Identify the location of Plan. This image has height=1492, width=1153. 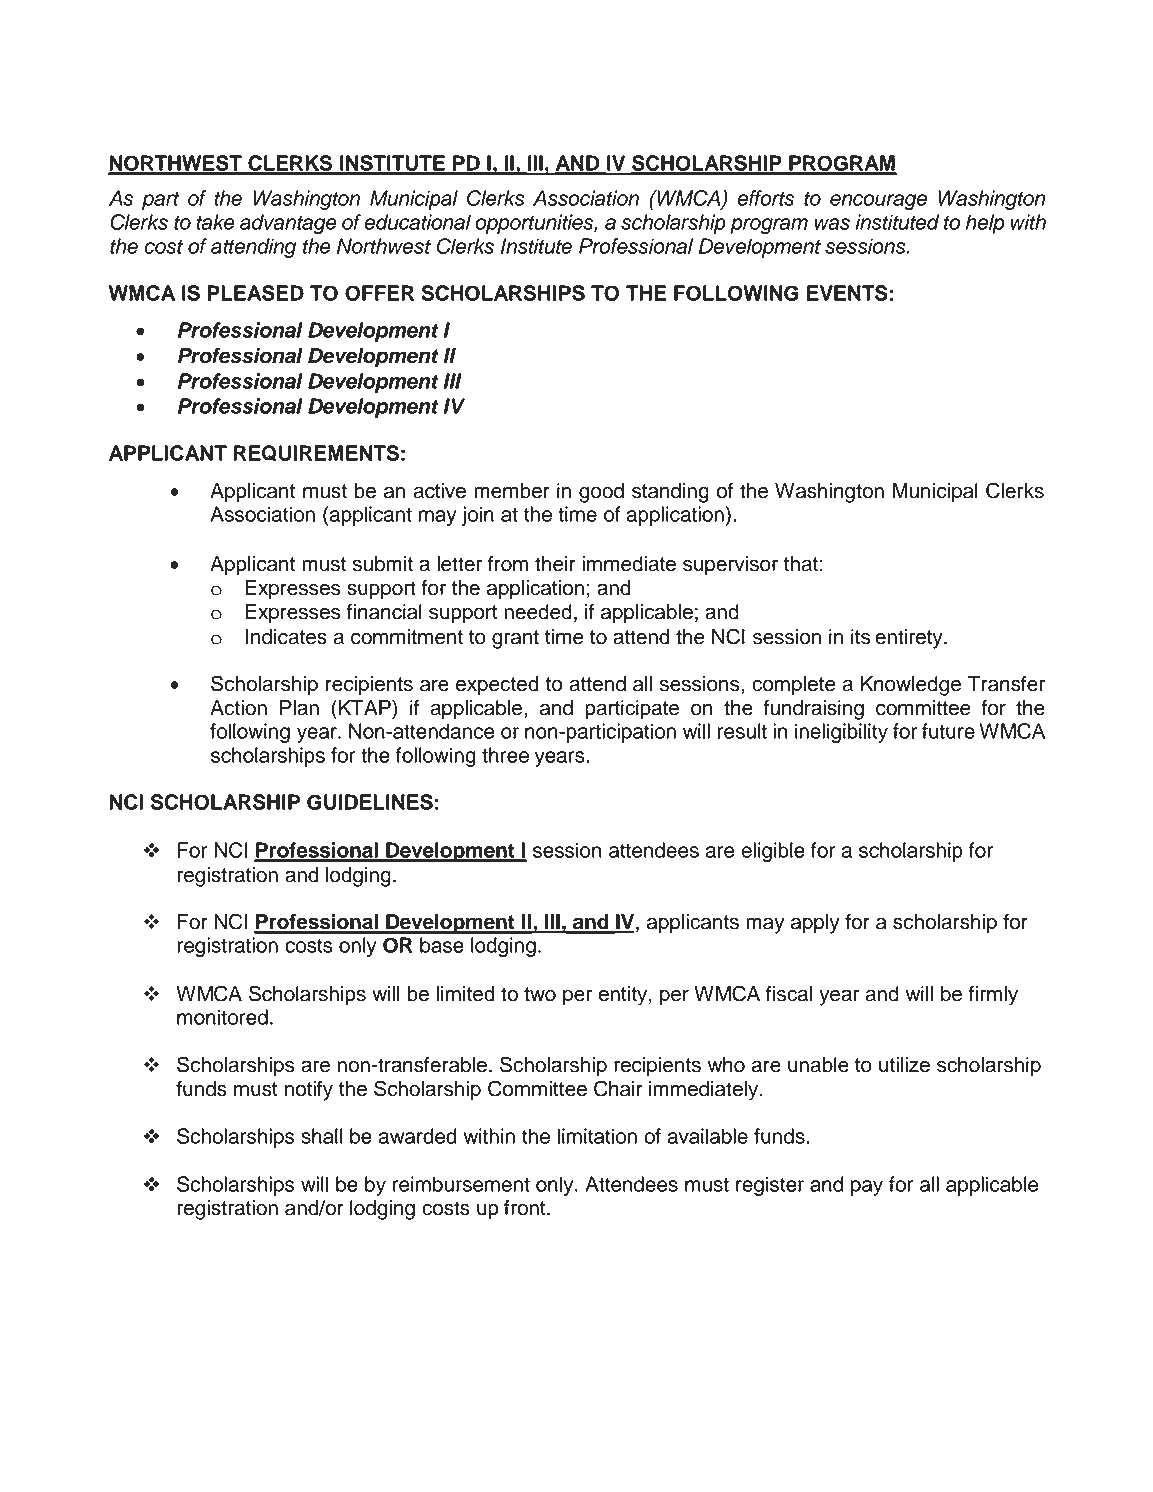
(299, 708).
